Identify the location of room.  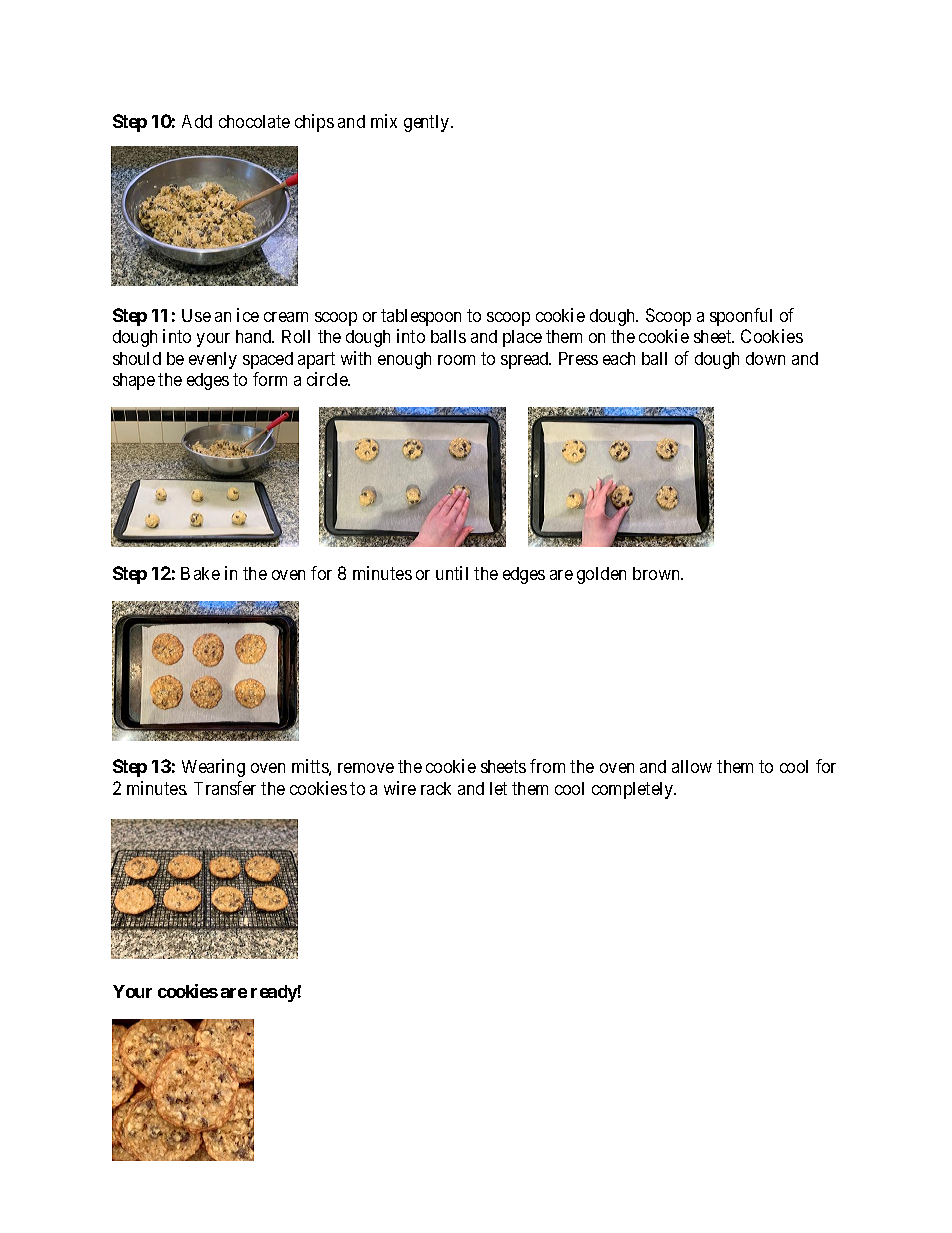
(456, 360).
